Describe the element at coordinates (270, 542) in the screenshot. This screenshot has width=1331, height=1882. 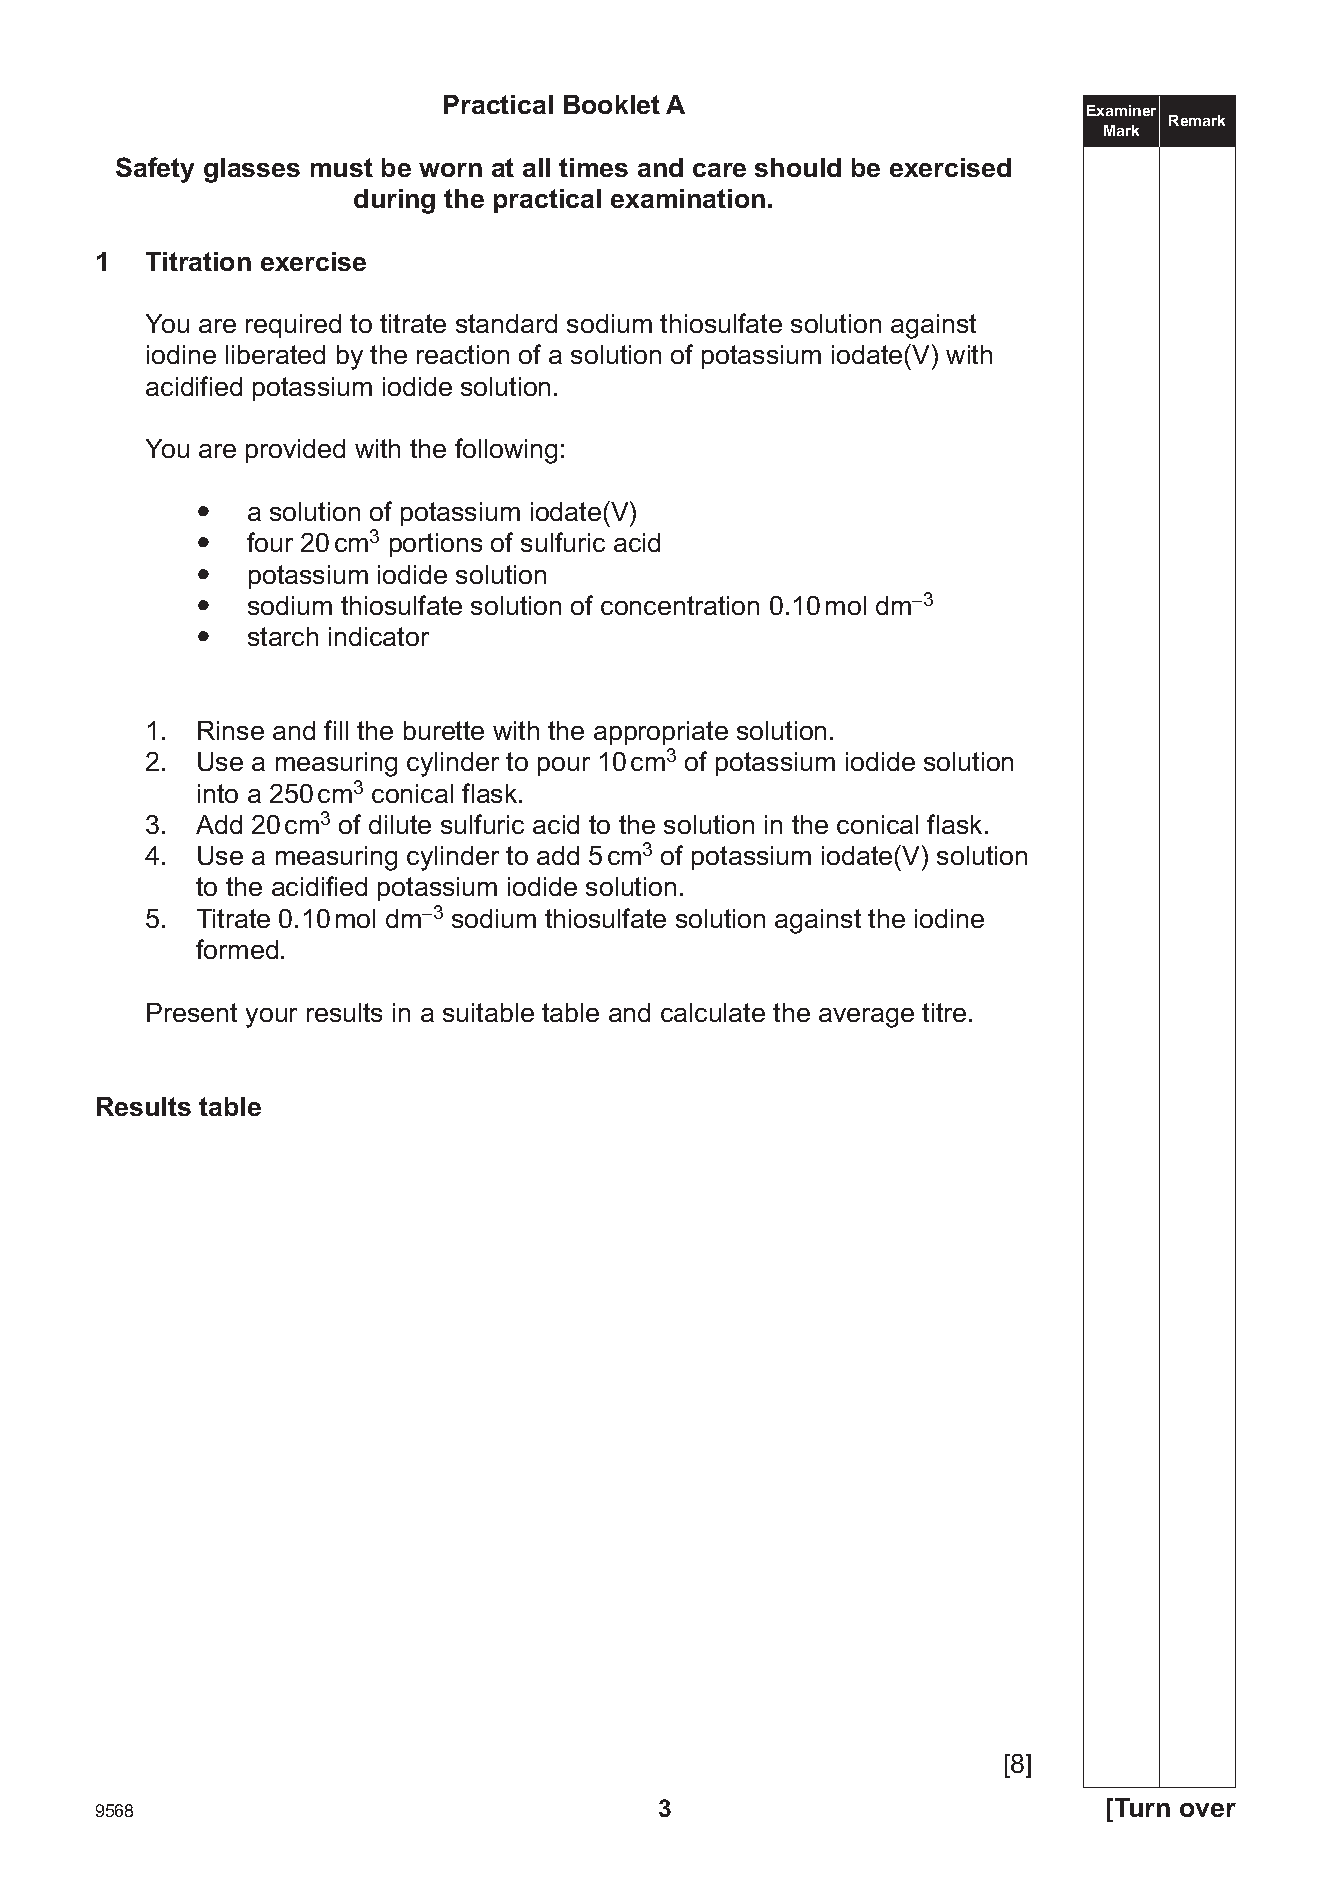
I see `four` at that location.
